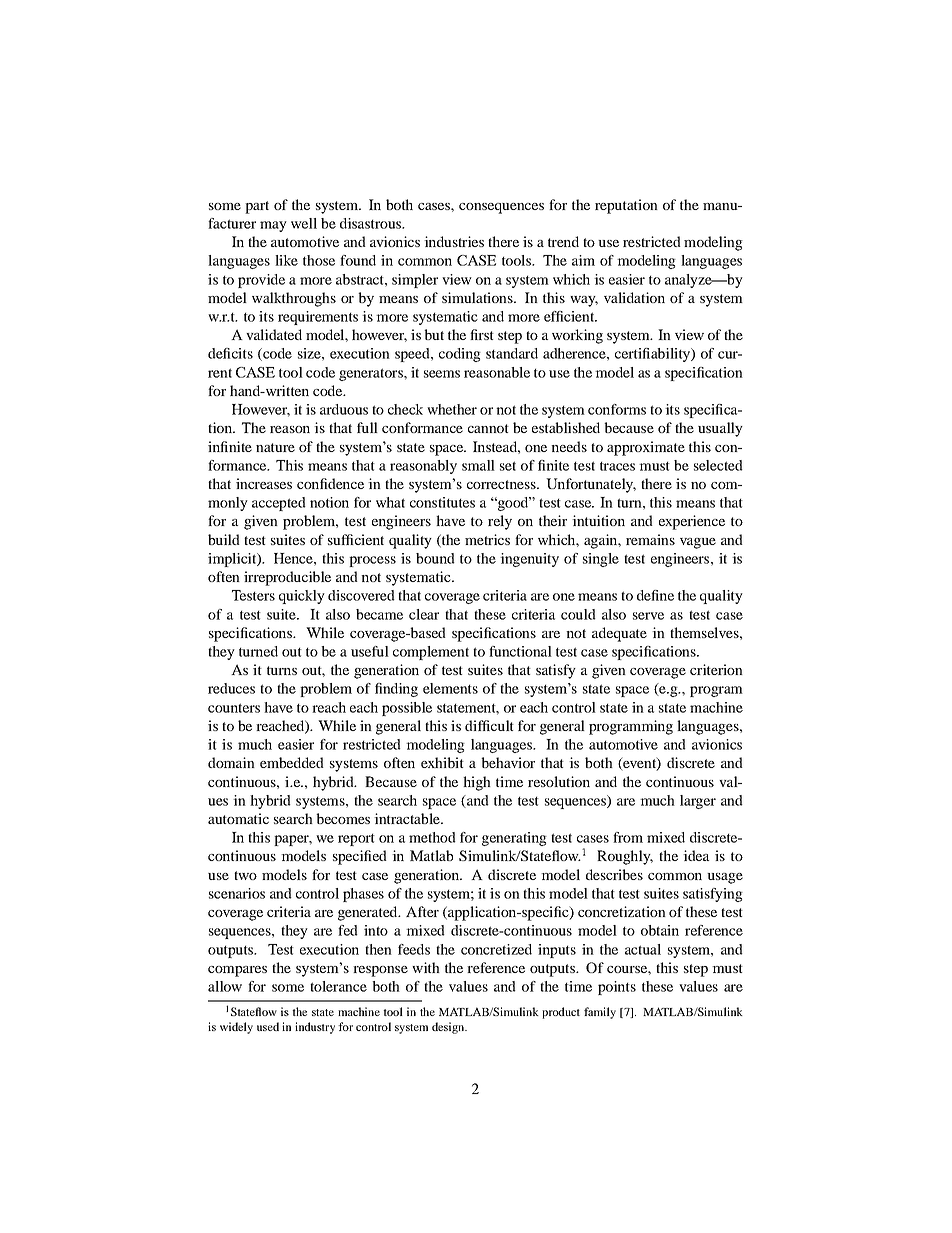  I want to click on cannot, so click(488, 428).
